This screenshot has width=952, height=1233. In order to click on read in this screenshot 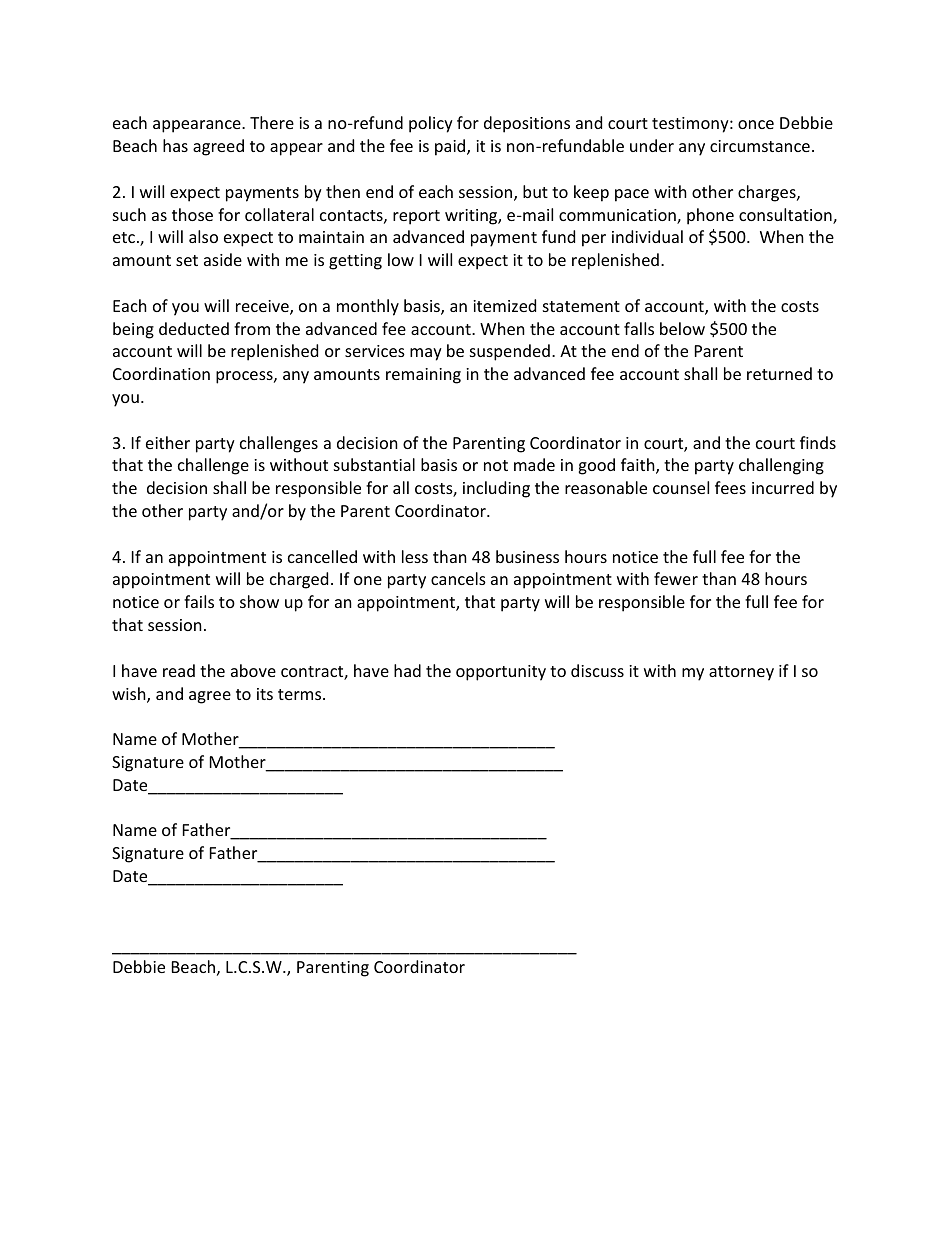, I will do `click(179, 670)`.
